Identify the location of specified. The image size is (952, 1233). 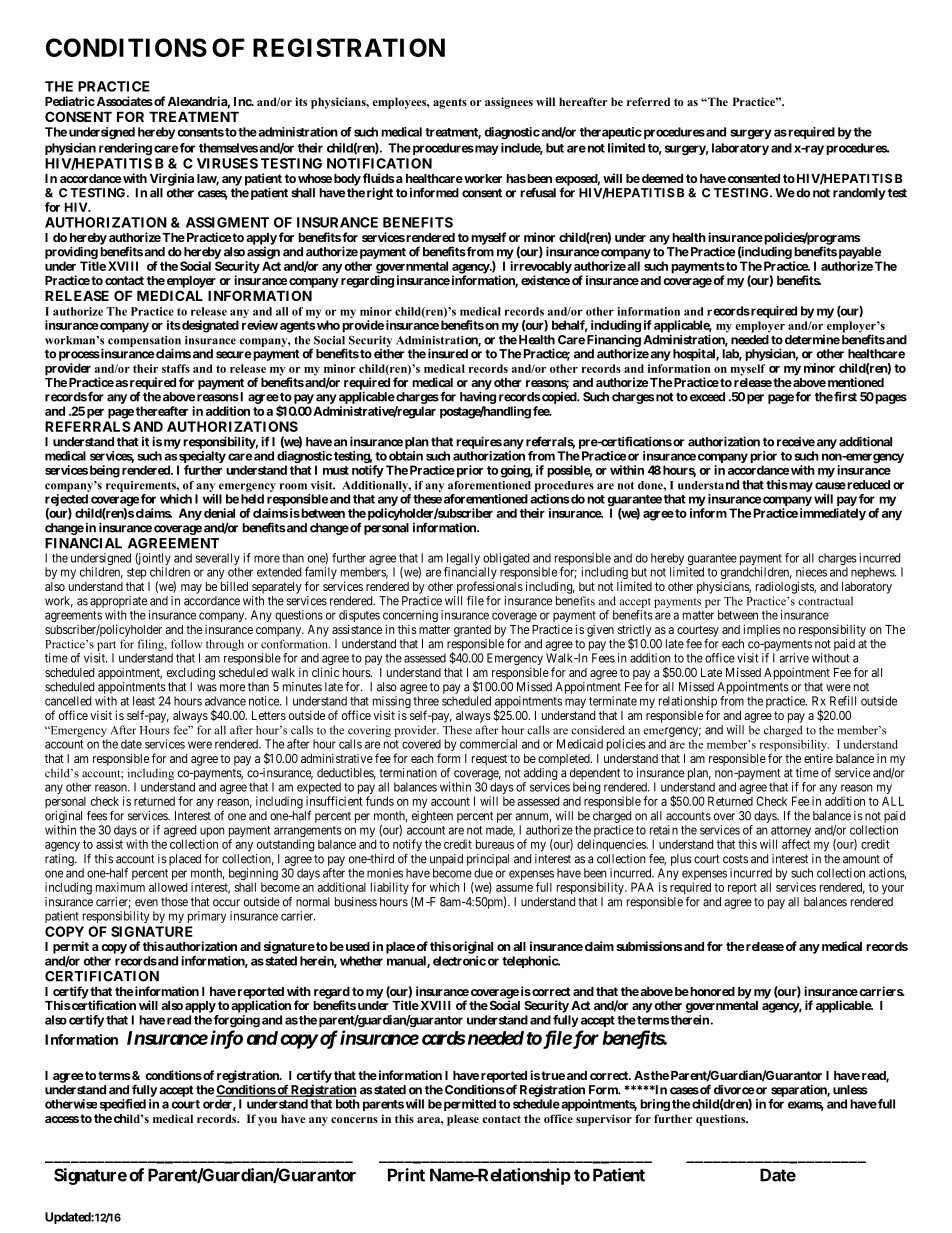
(123, 1105).
